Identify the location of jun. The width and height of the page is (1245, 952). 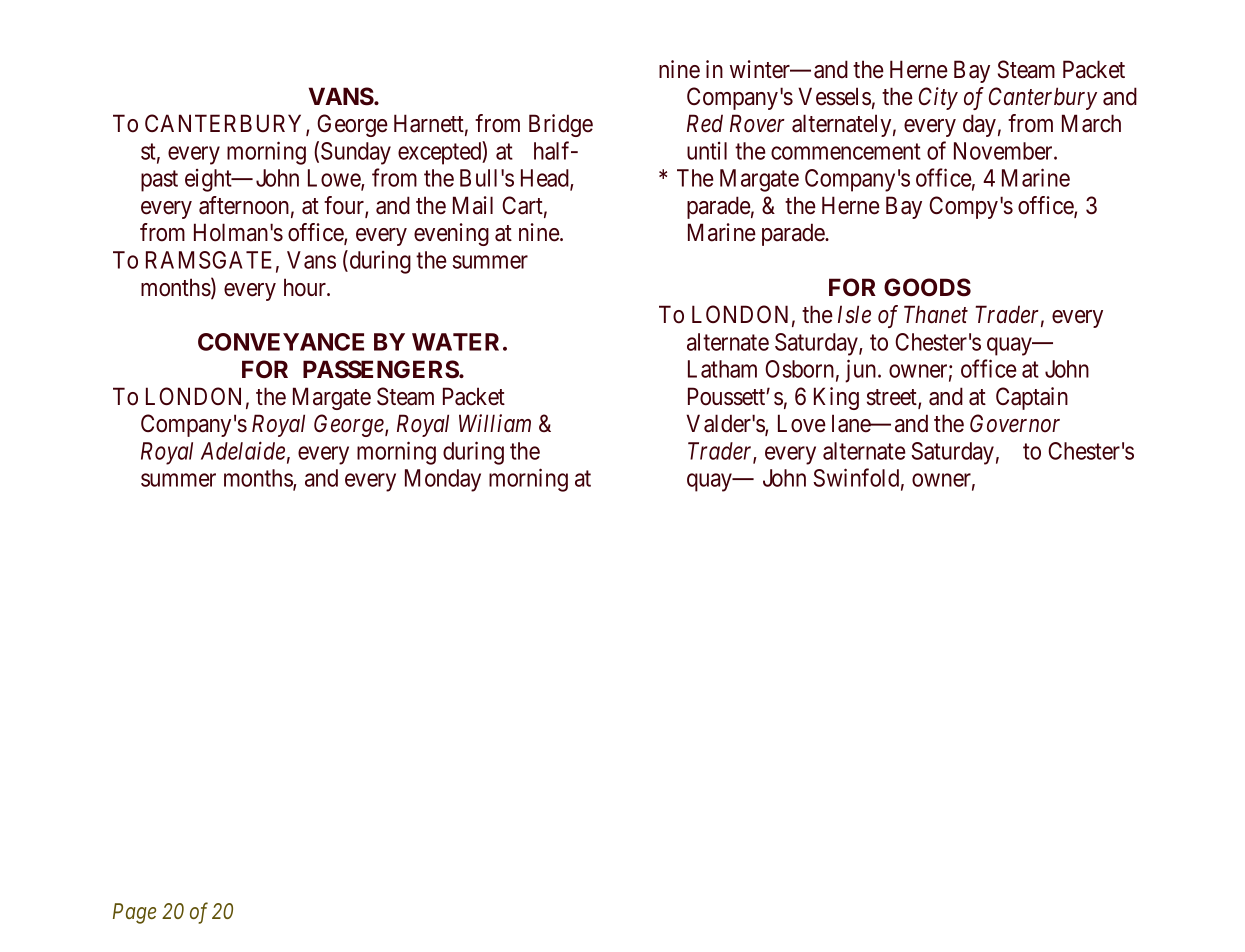
(862, 371).
